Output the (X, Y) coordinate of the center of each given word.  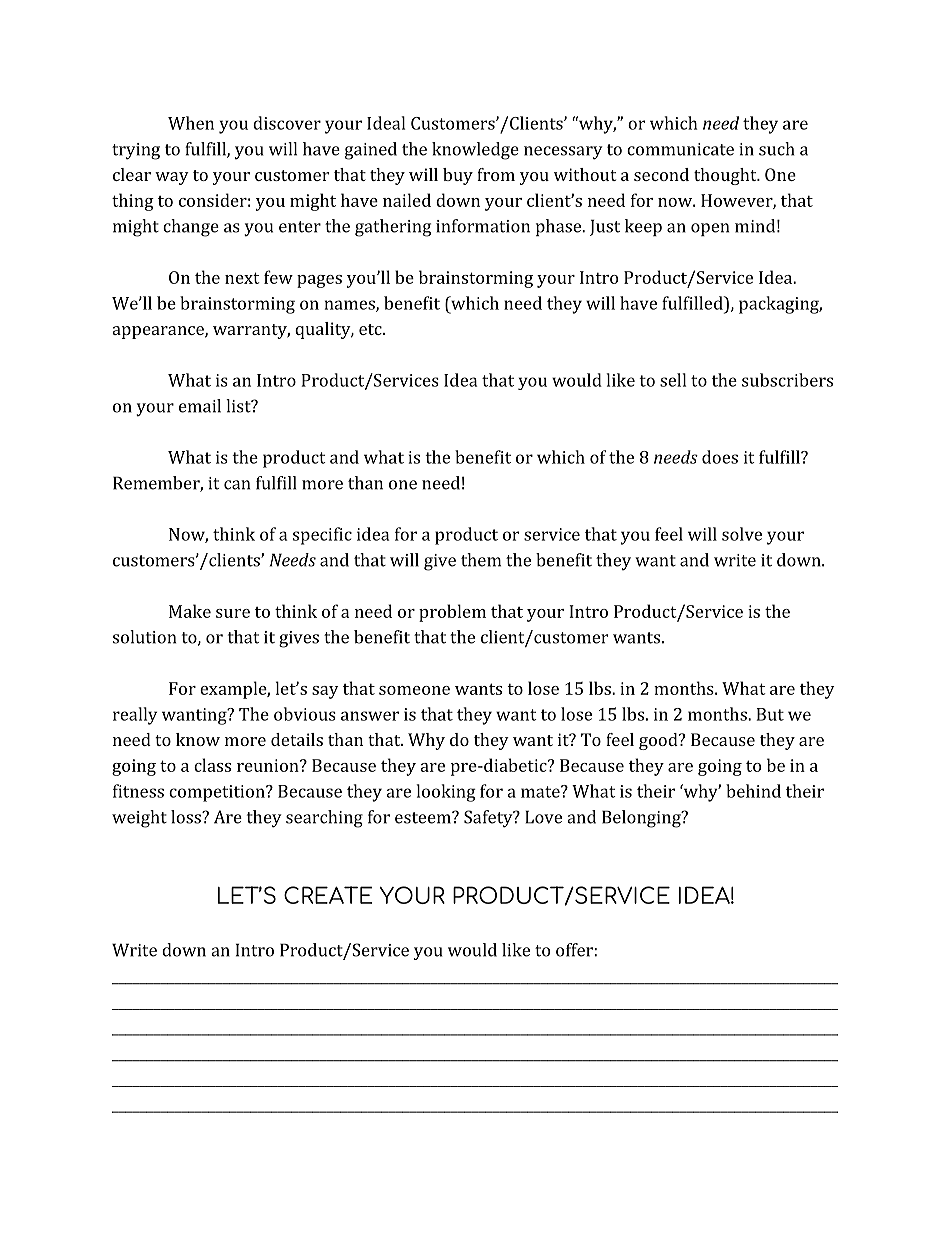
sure (233, 613)
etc (371, 329)
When (191, 123)
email (200, 406)
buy (458, 176)
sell (673, 380)
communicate (680, 149)
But (770, 714)
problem (452, 613)
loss (187, 817)
